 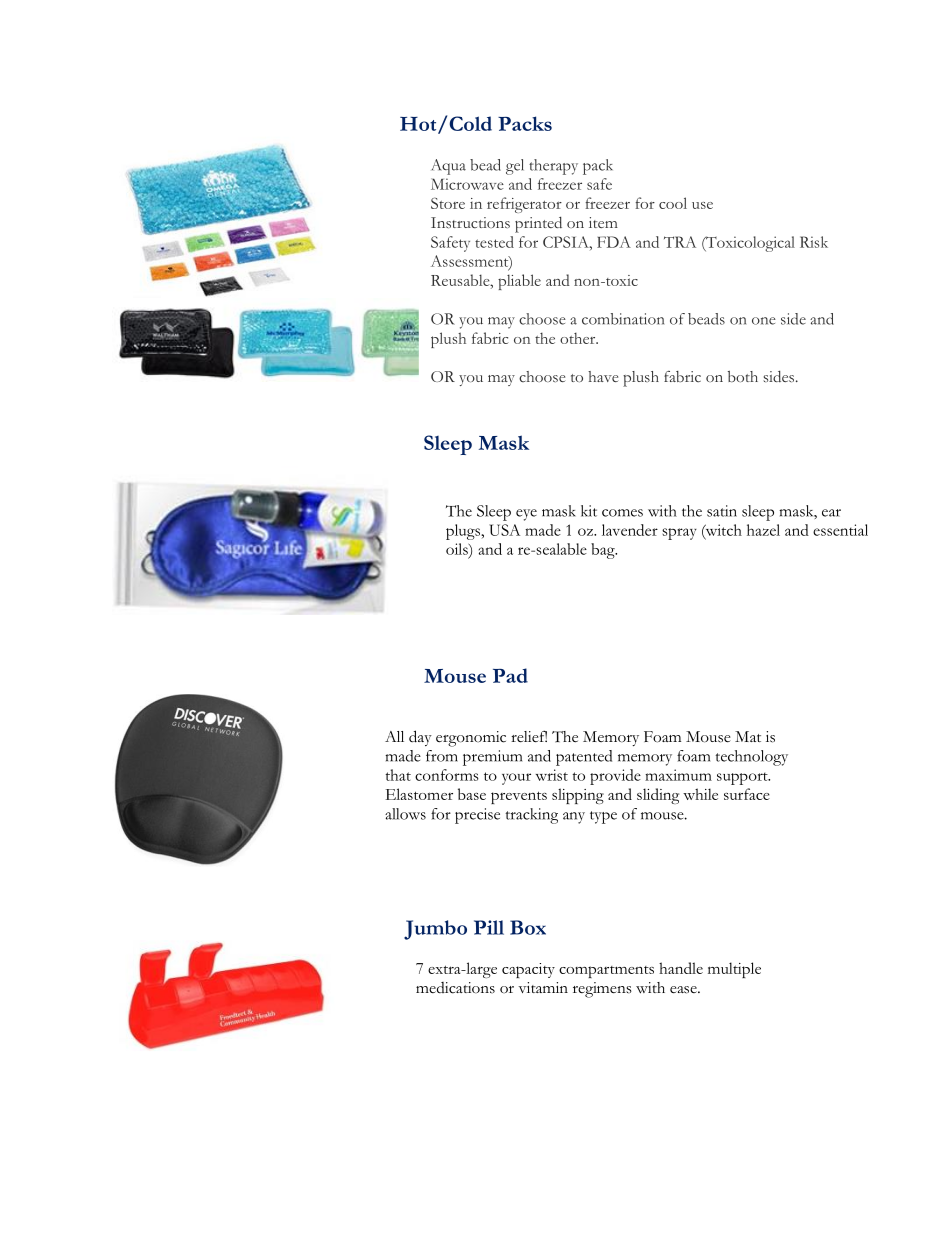 What do you see at coordinates (734, 970) in the screenshot?
I see `multiple` at bounding box center [734, 970].
